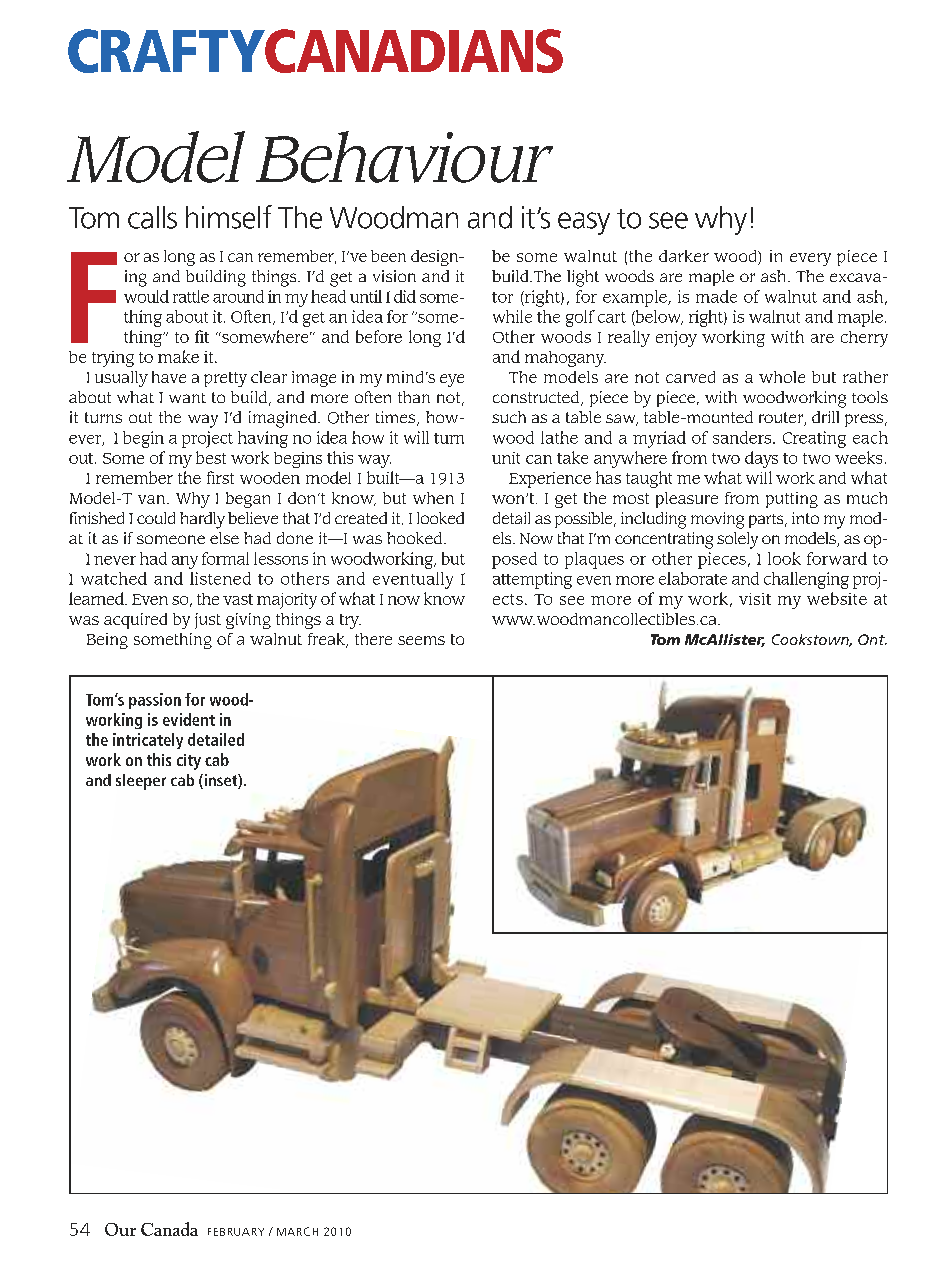 This document has height=1270, width=952. Describe the element at coordinates (837, 598) in the document. I see `website` at that location.
